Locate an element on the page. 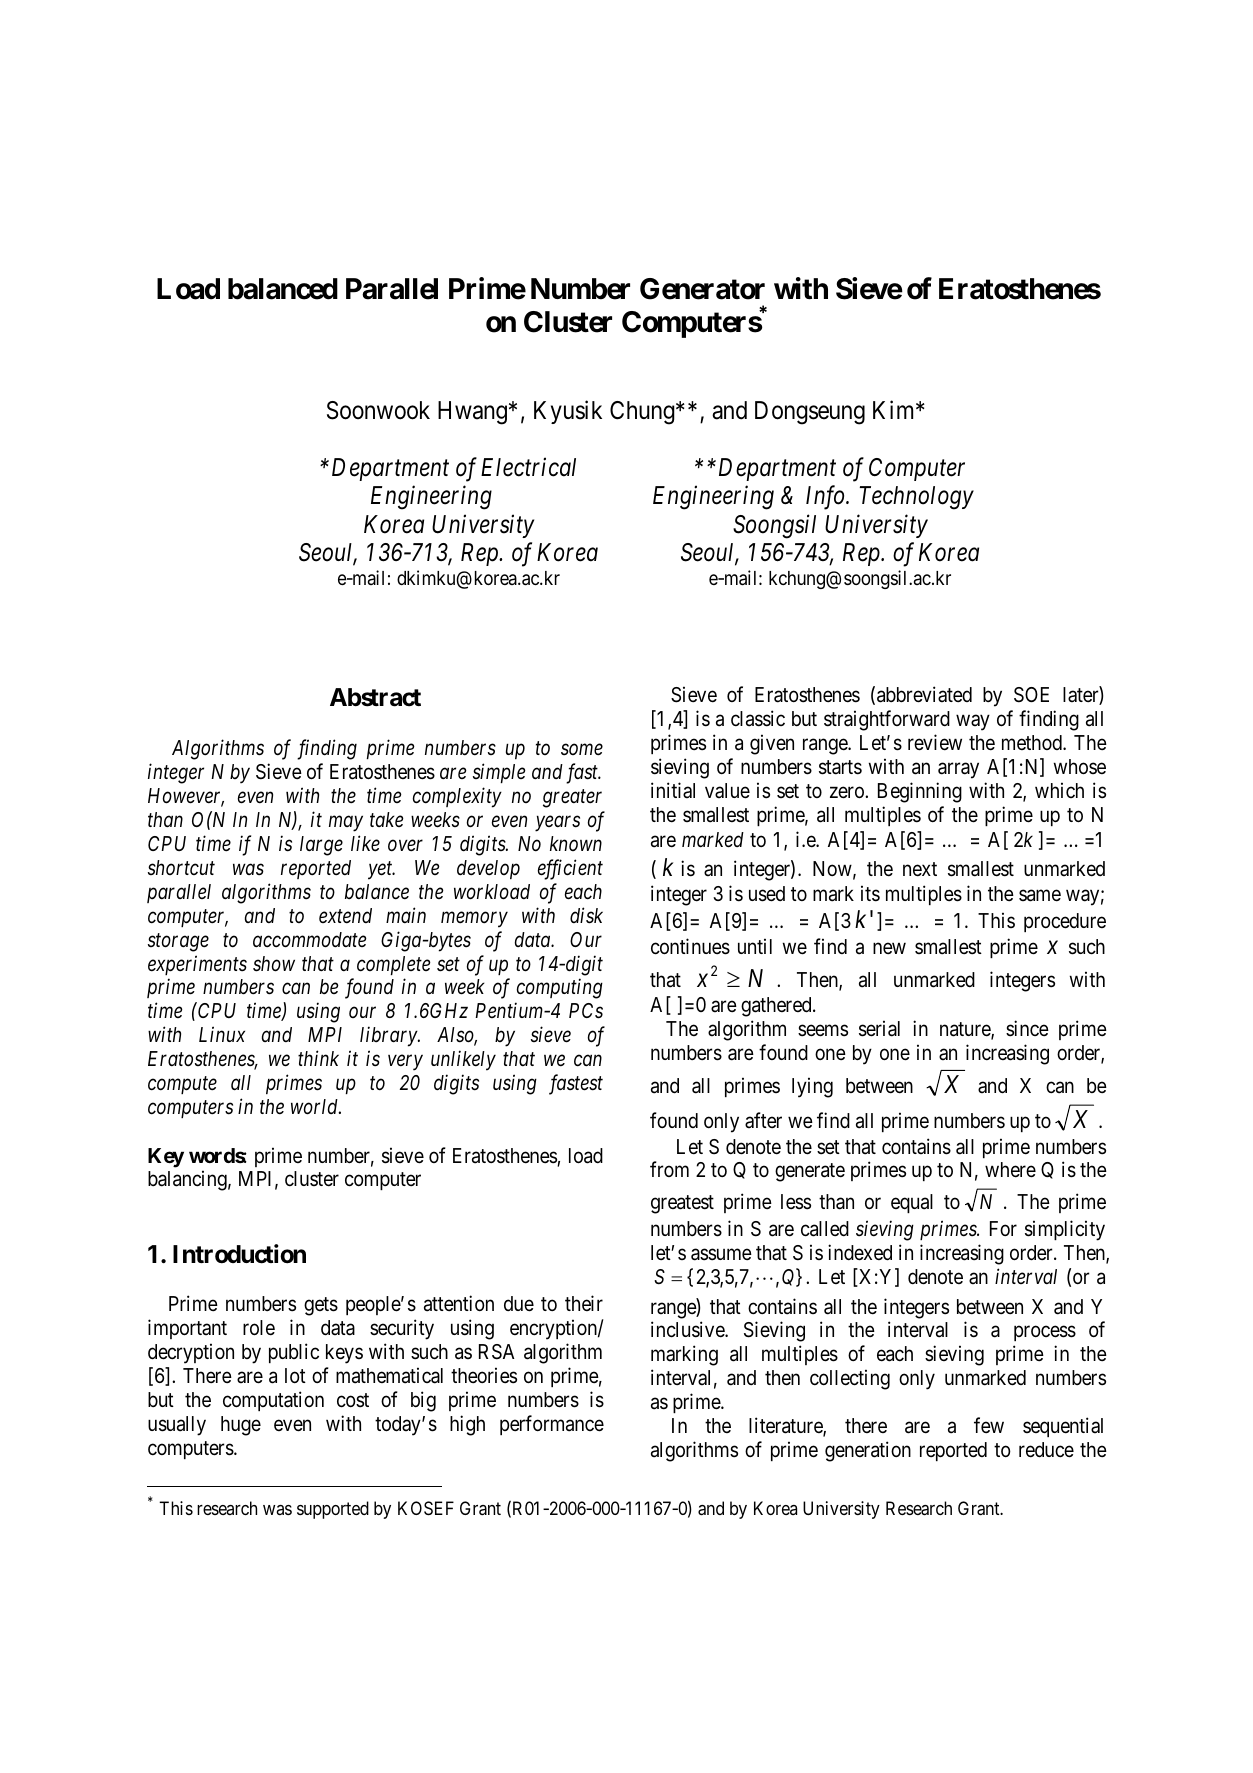  Generator is located at coordinates (702, 289).
